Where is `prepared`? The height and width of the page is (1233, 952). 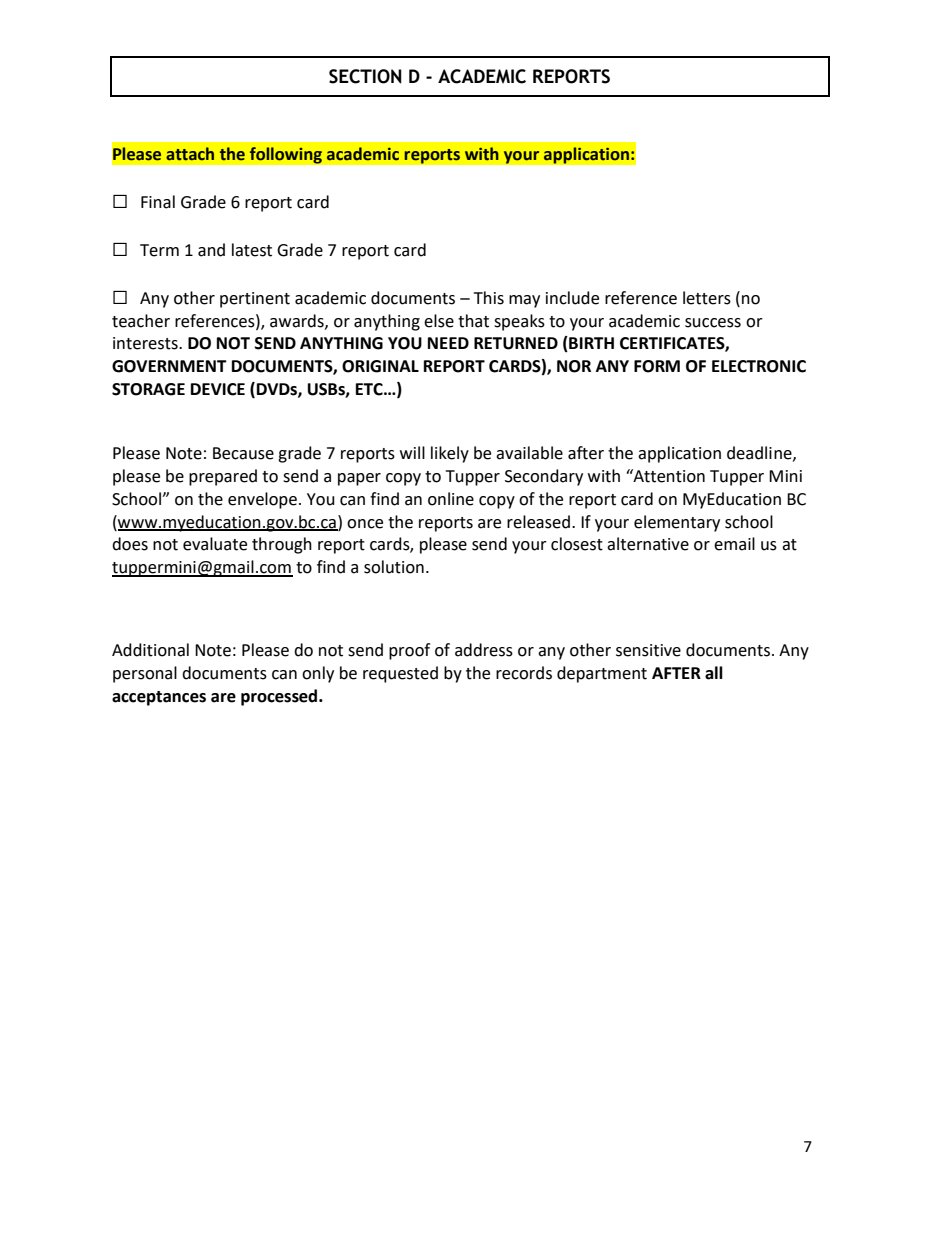
prepared is located at coordinates (223, 477).
